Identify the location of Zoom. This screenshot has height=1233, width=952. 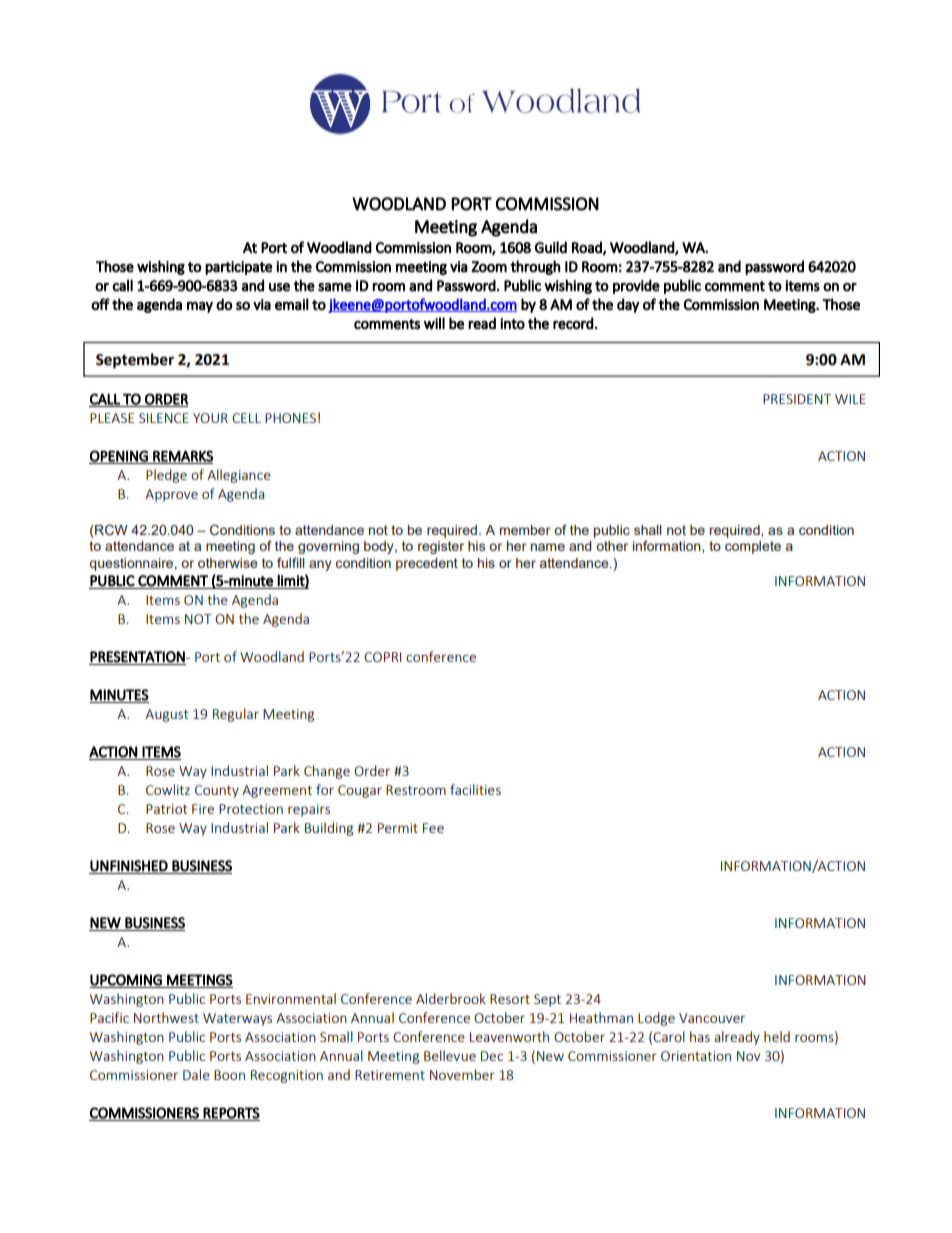
(489, 267).
